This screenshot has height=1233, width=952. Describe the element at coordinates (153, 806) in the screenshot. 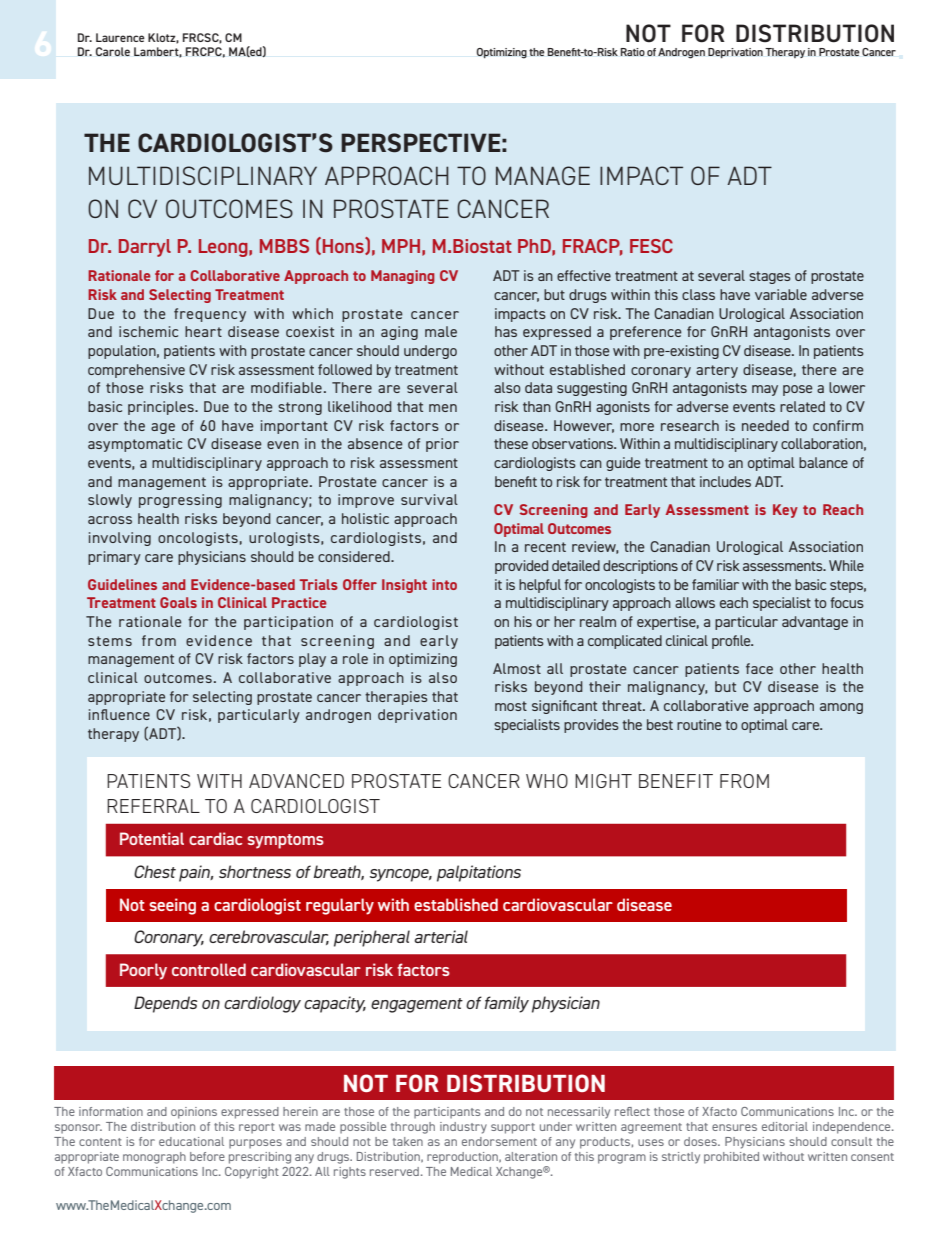

I see `Referral` at that location.
